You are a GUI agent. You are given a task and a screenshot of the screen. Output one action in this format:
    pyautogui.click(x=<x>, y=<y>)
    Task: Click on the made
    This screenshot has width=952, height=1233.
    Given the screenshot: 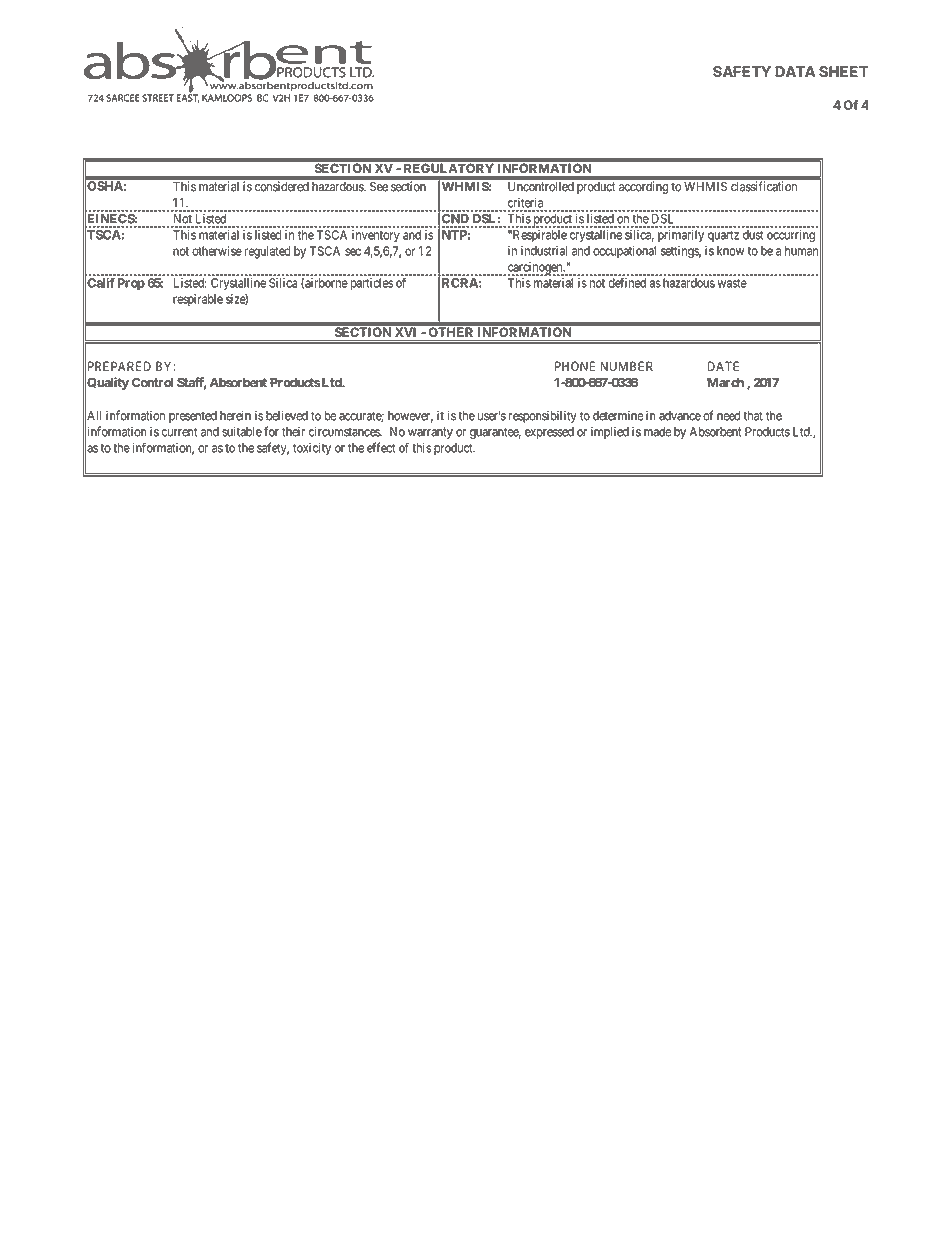 What is the action you would take?
    pyautogui.click(x=657, y=432)
